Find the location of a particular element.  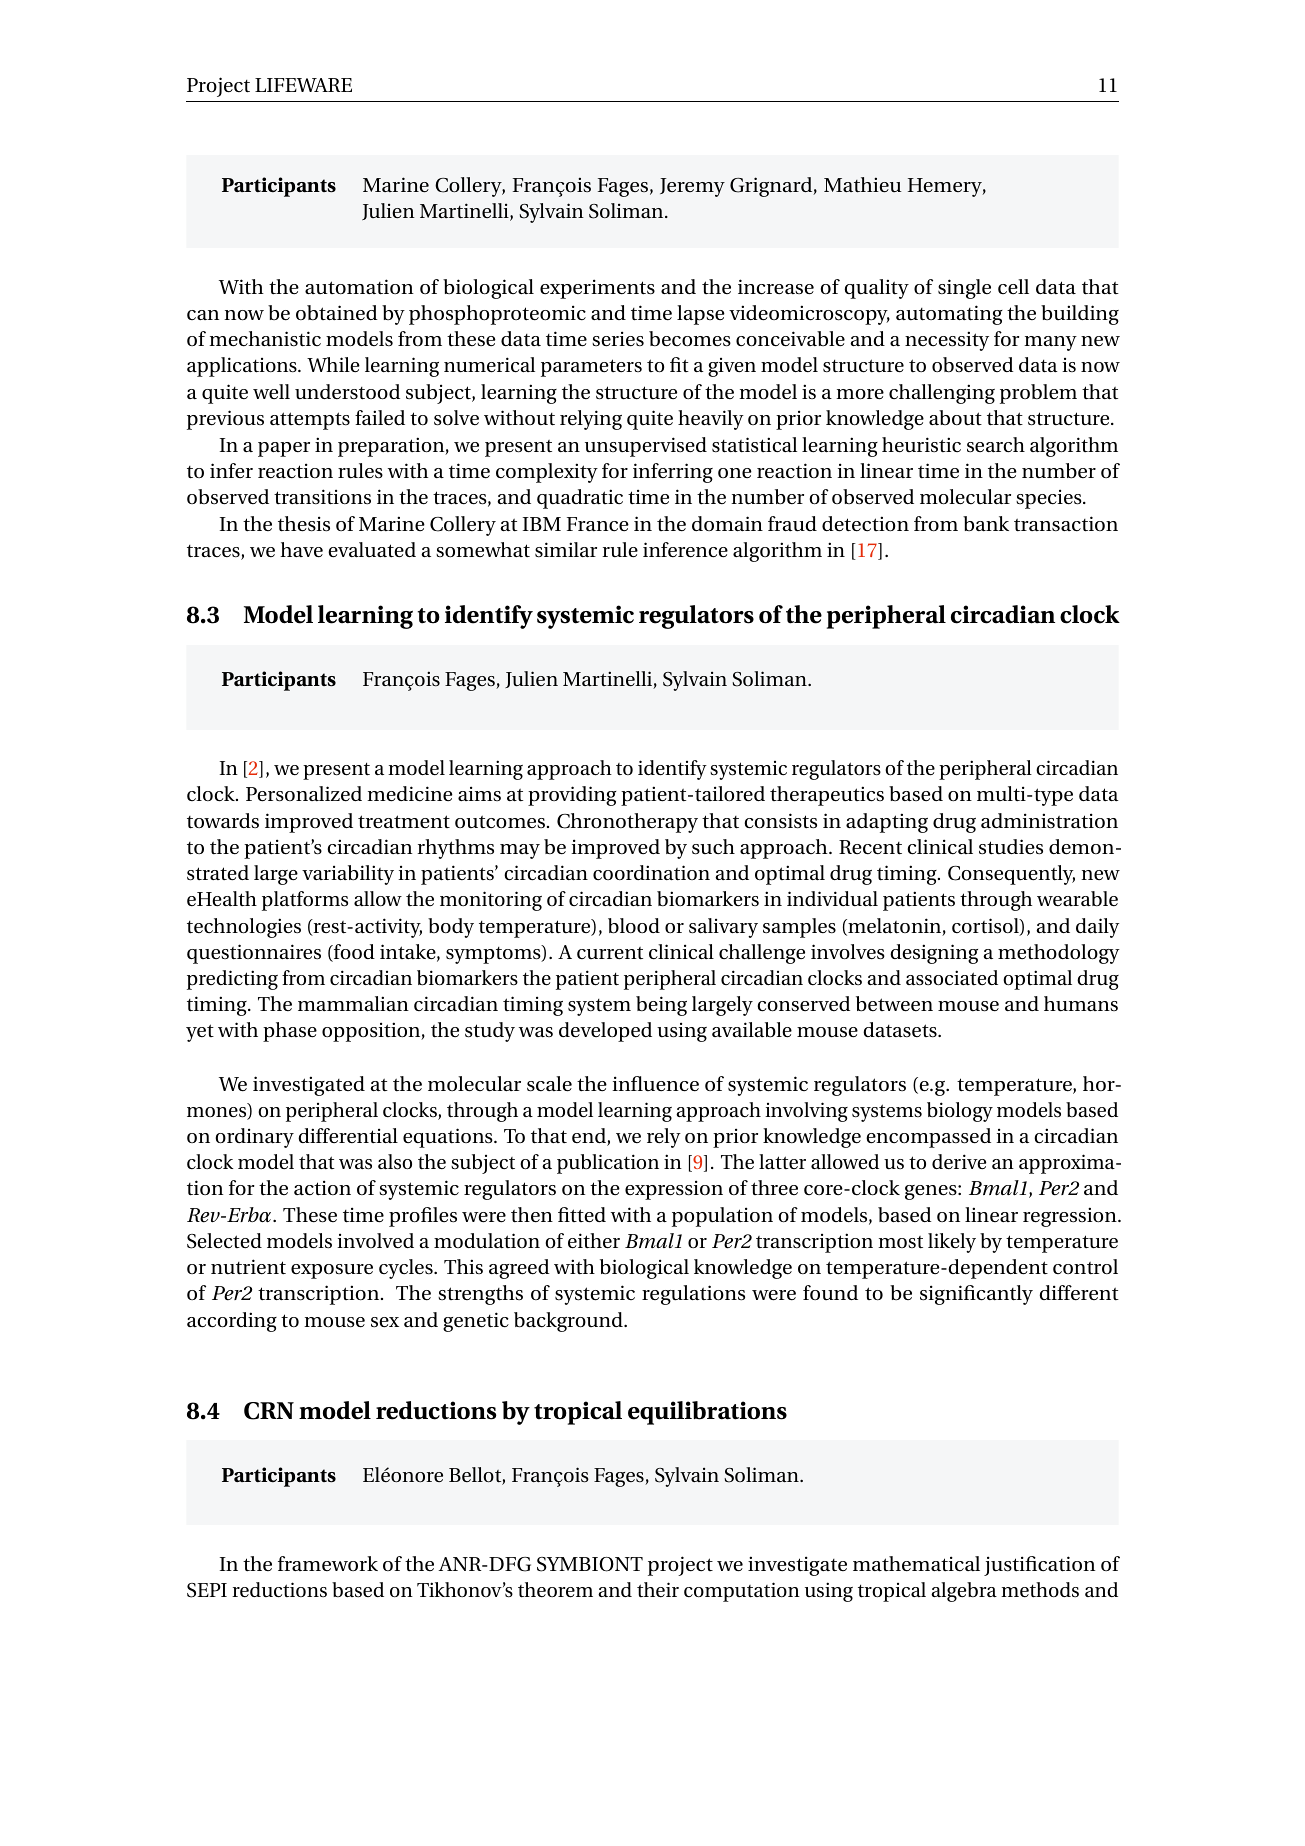

cell is located at coordinates (1013, 286).
